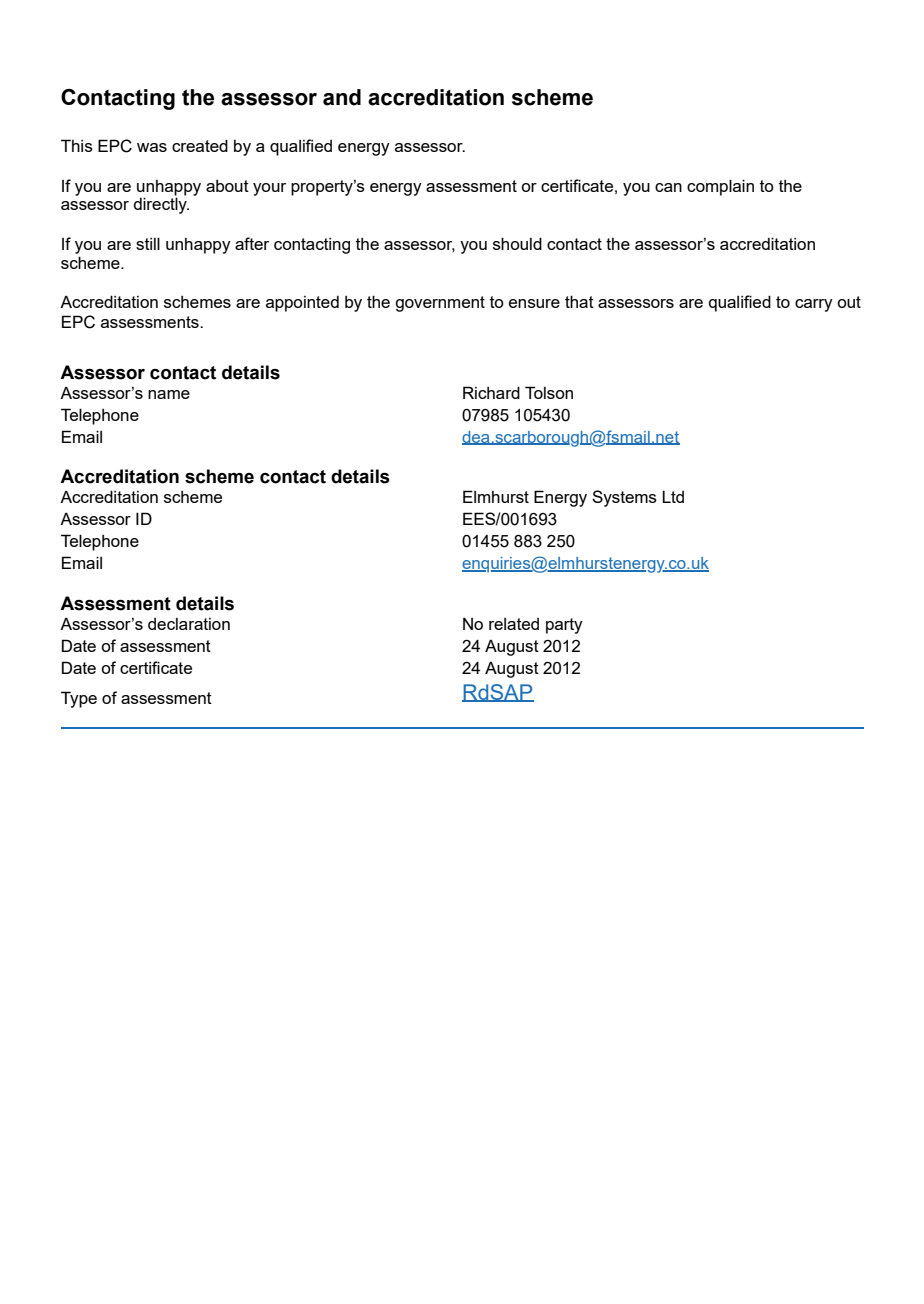 The image size is (924, 1304). Describe the element at coordinates (79, 699) in the document. I see `Type` at that location.
